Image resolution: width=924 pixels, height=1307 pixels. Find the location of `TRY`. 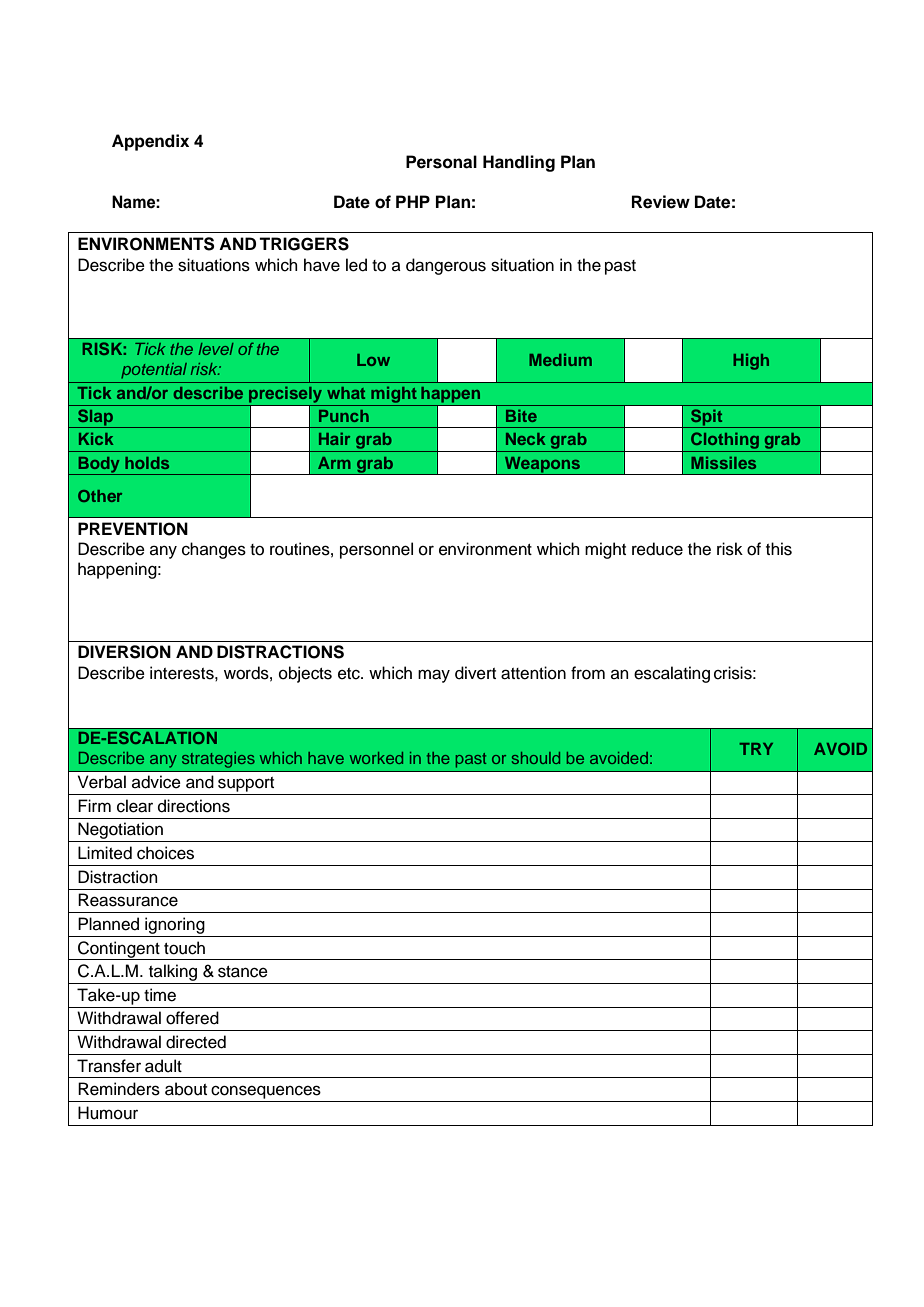

TRY is located at coordinates (756, 749).
